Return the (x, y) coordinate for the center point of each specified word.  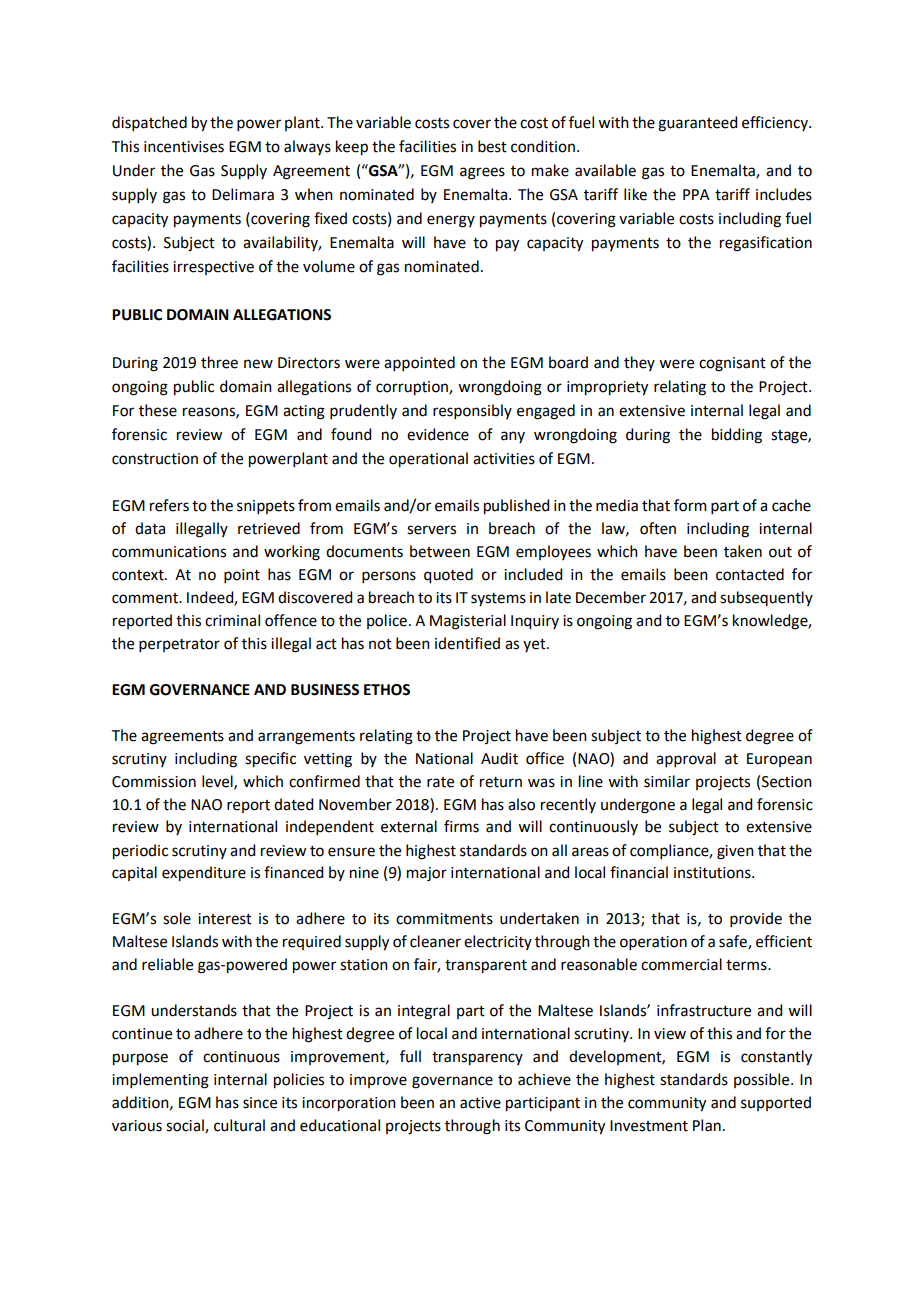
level (218, 782)
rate (440, 782)
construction (155, 459)
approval (686, 759)
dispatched (149, 123)
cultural (239, 1125)
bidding (737, 436)
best (492, 146)
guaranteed (697, 124)
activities (504, 459)
